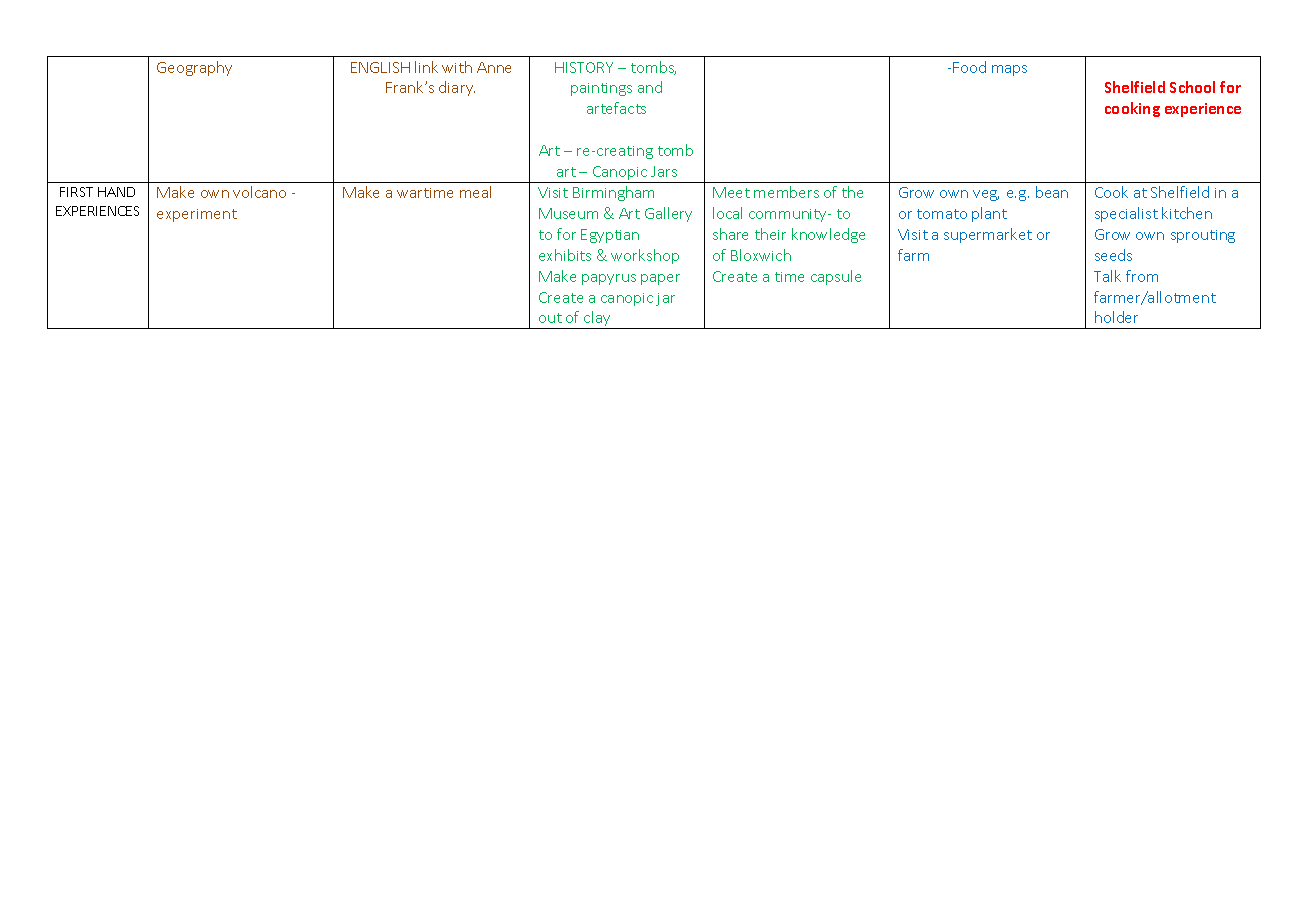  I want to click on HISTORY, so click(584, 67).
